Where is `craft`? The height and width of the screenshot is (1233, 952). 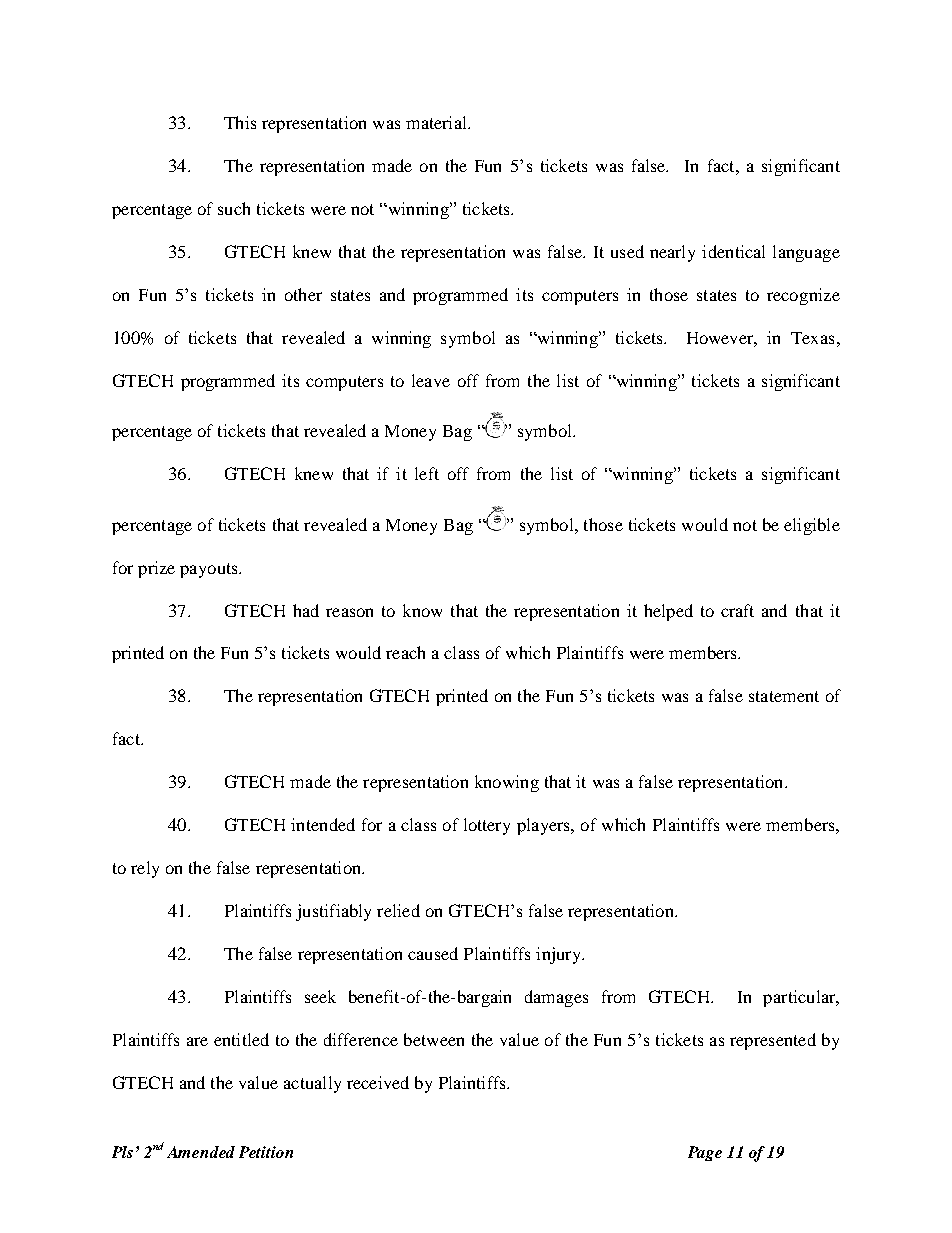
craft is located at coordinates (737, 610).
